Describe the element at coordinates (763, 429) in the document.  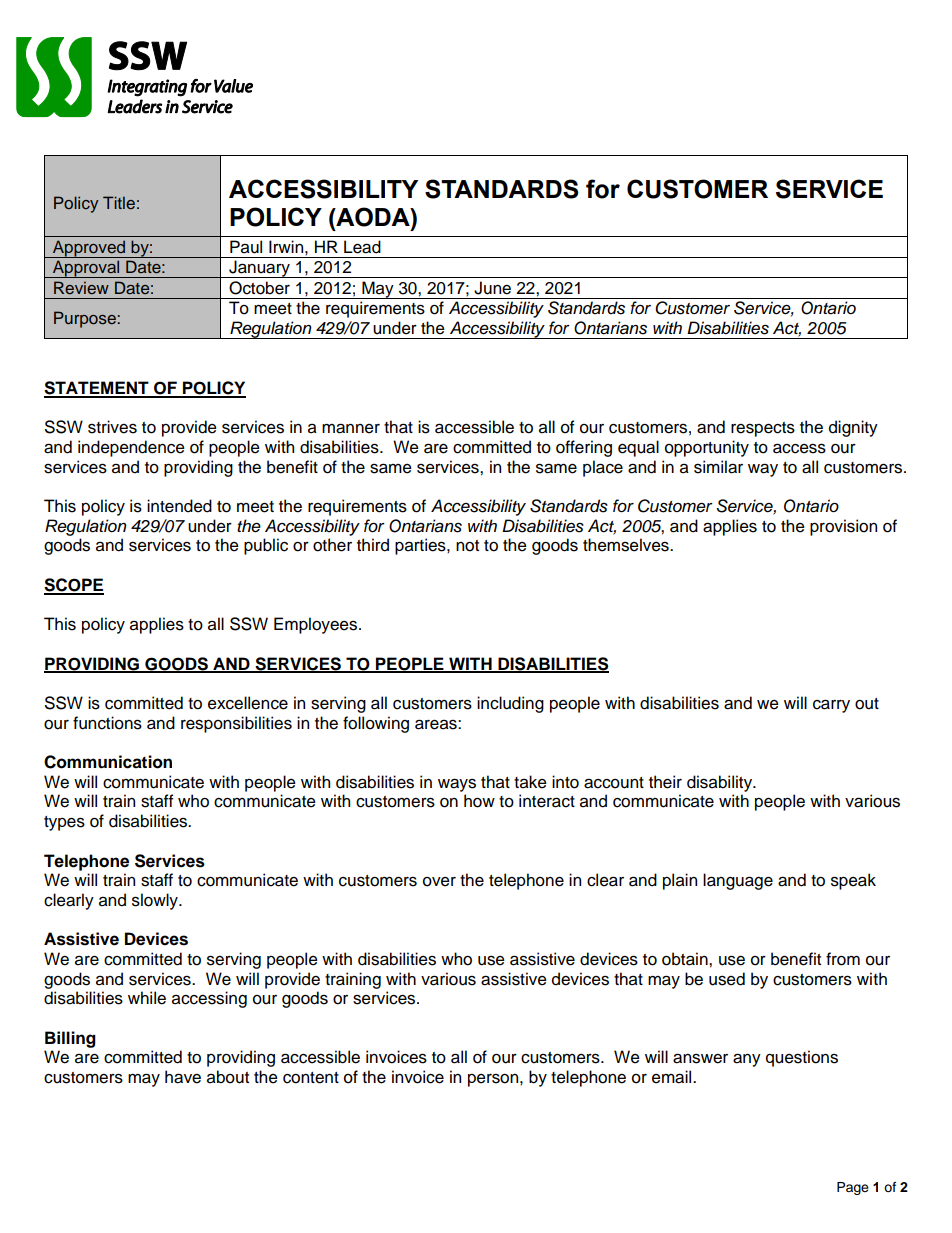
I see `respects` at that location.
